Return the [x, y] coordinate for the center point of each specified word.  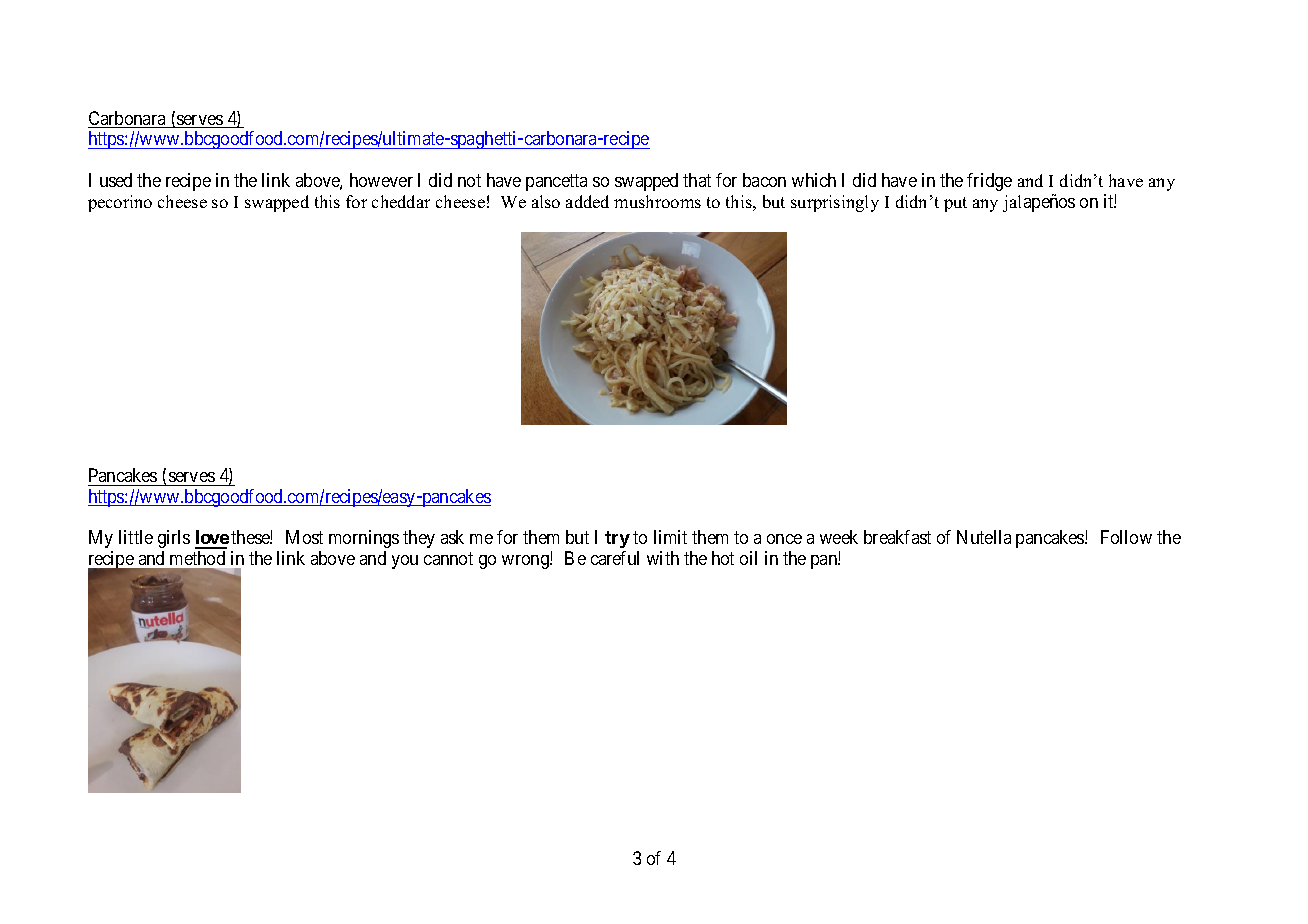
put [955, 204]
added [587, 201]
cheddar [401, 201]
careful [615, 558]
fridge [989, 182]
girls [174, 539]
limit [670, 537]
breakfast [897, 537]
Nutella [984, 537]
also [546, 201]
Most [304, 537]
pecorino [120, 203]
